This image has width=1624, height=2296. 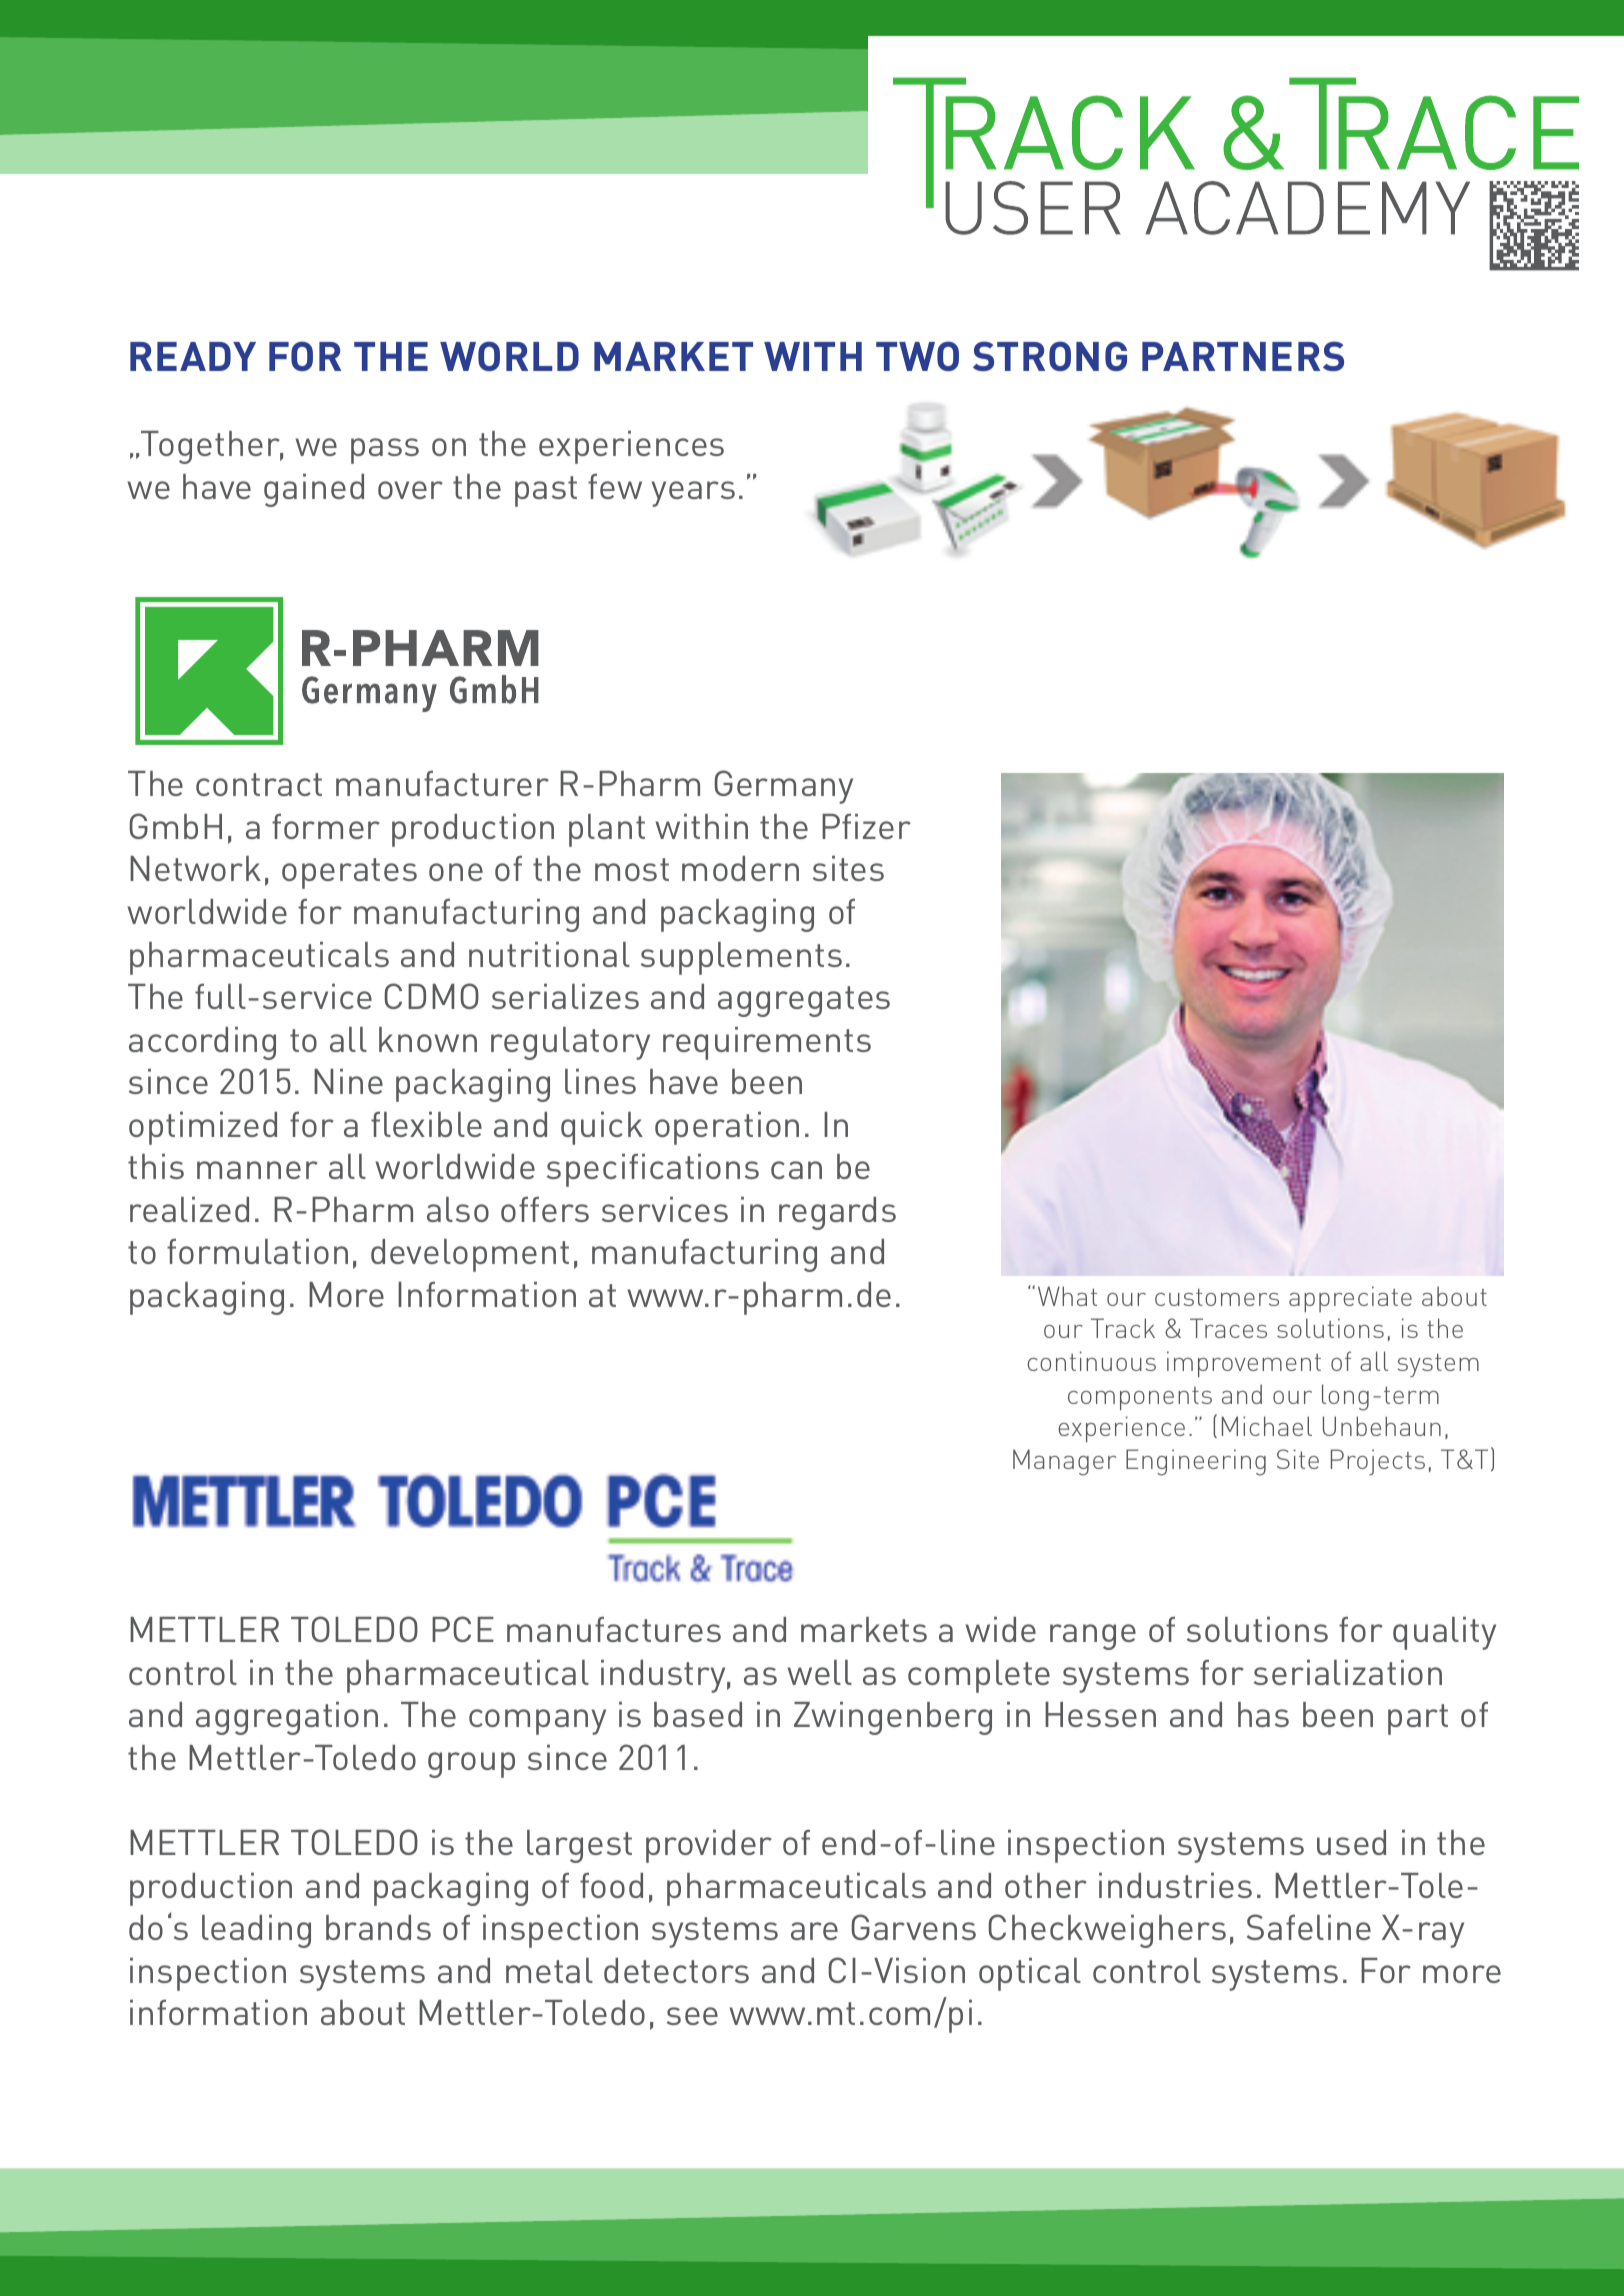 What do you see at coordinates (385, 451) in the image?
I see `pass` at bounding box center [385, 451].
